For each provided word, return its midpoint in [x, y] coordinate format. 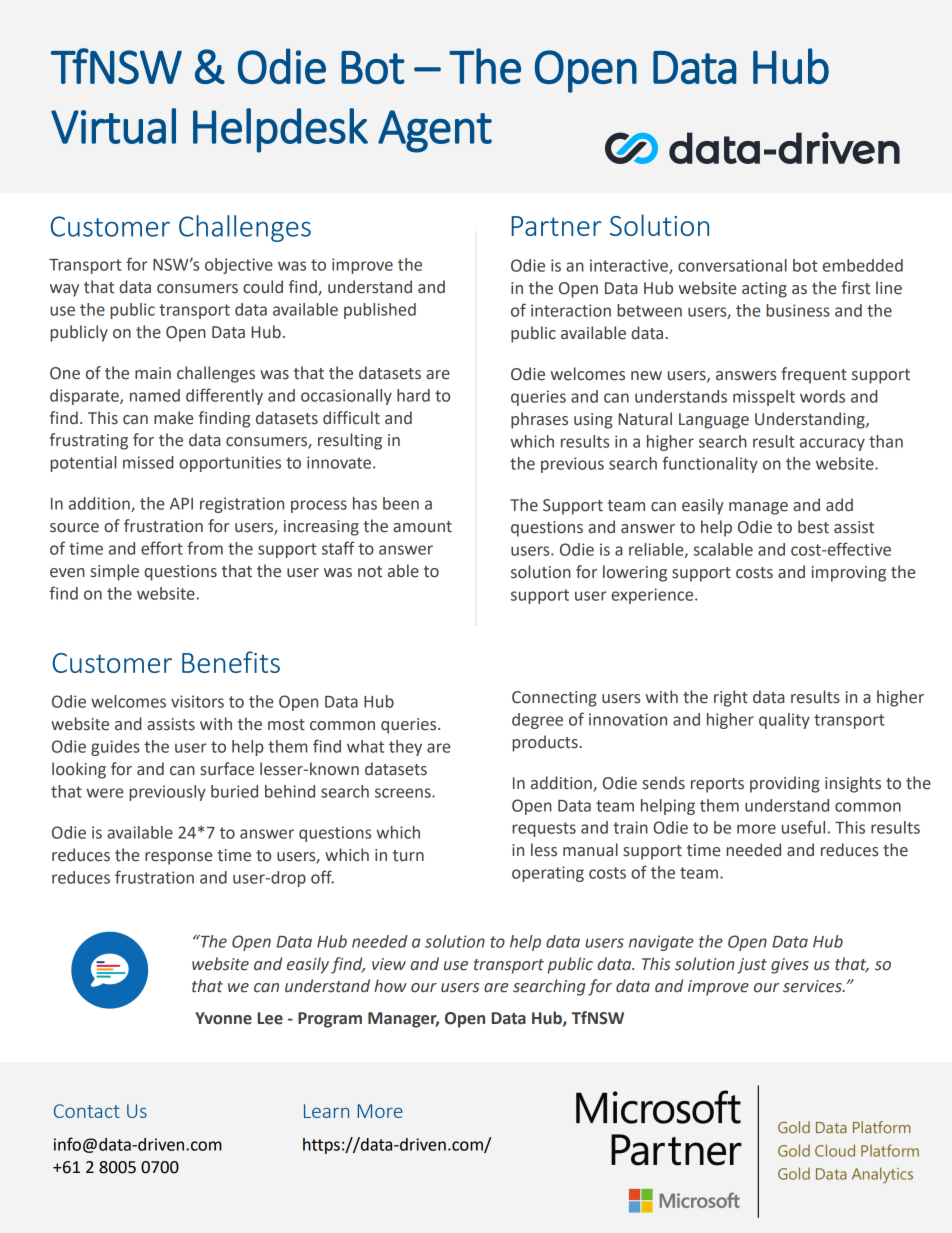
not [370, 572]
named [155, 395]
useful [803, 827]
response [178, 858]
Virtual [113, 126]
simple [114, 572]
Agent [435, 131]
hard [413, 395]
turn [408, 856]
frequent [814, 375]
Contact [87, 1111]
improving [849, 574]
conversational [732, 265]
